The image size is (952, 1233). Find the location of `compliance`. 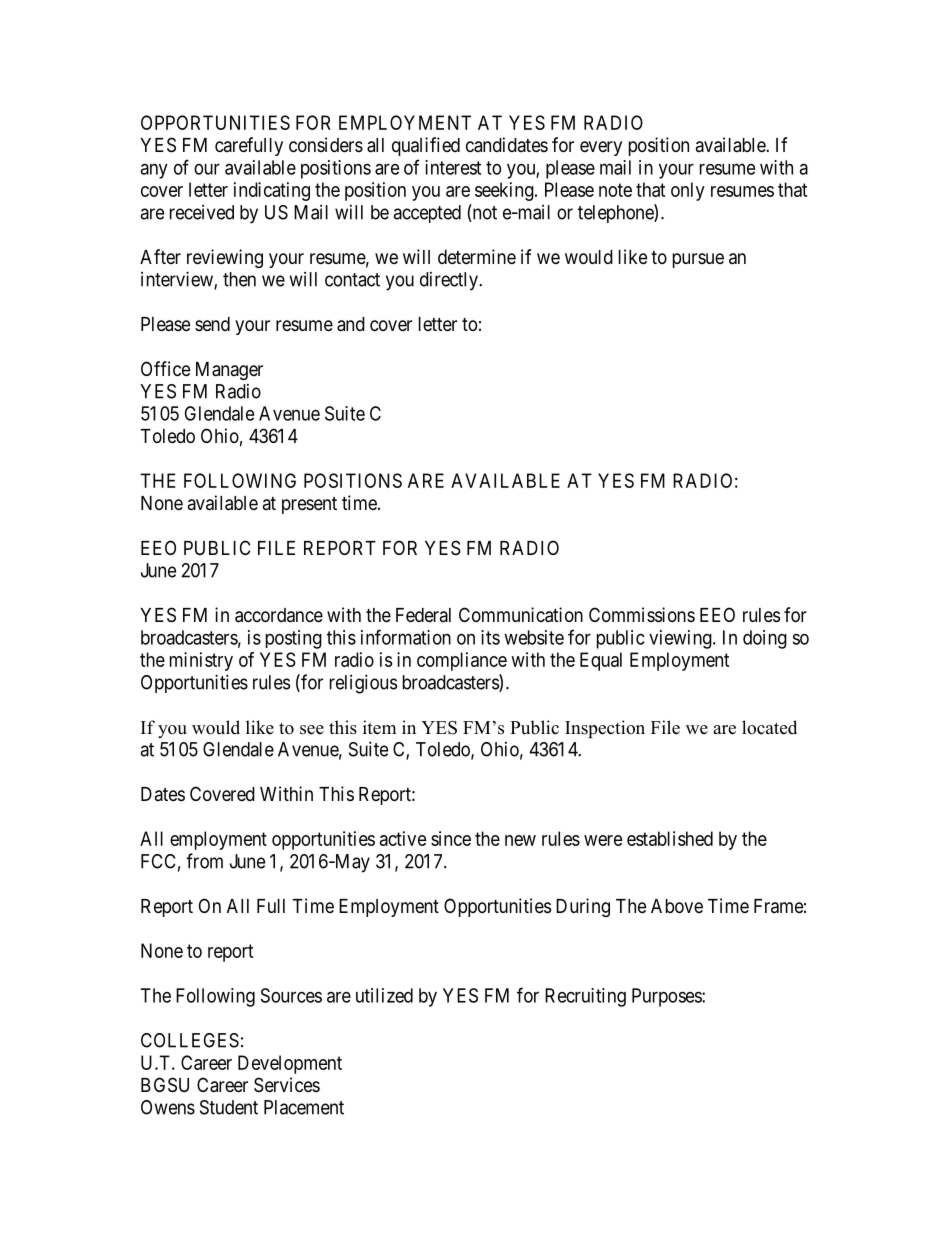

compliance is located at coordinates (462, 661).
